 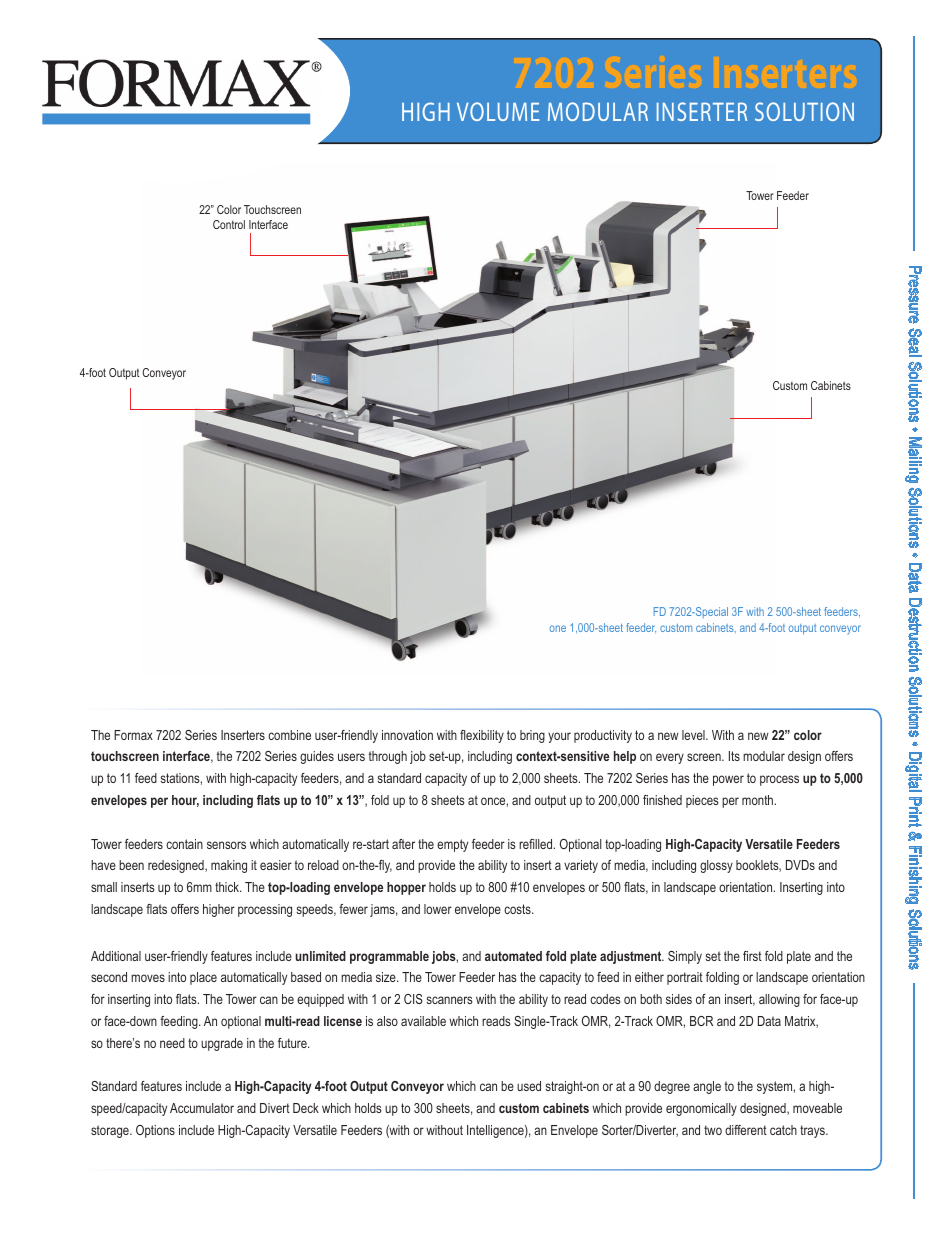 What do you see at coordinates (529, 1086) in the screenshot?
I see `used` at bounding box center [529, 1086].
